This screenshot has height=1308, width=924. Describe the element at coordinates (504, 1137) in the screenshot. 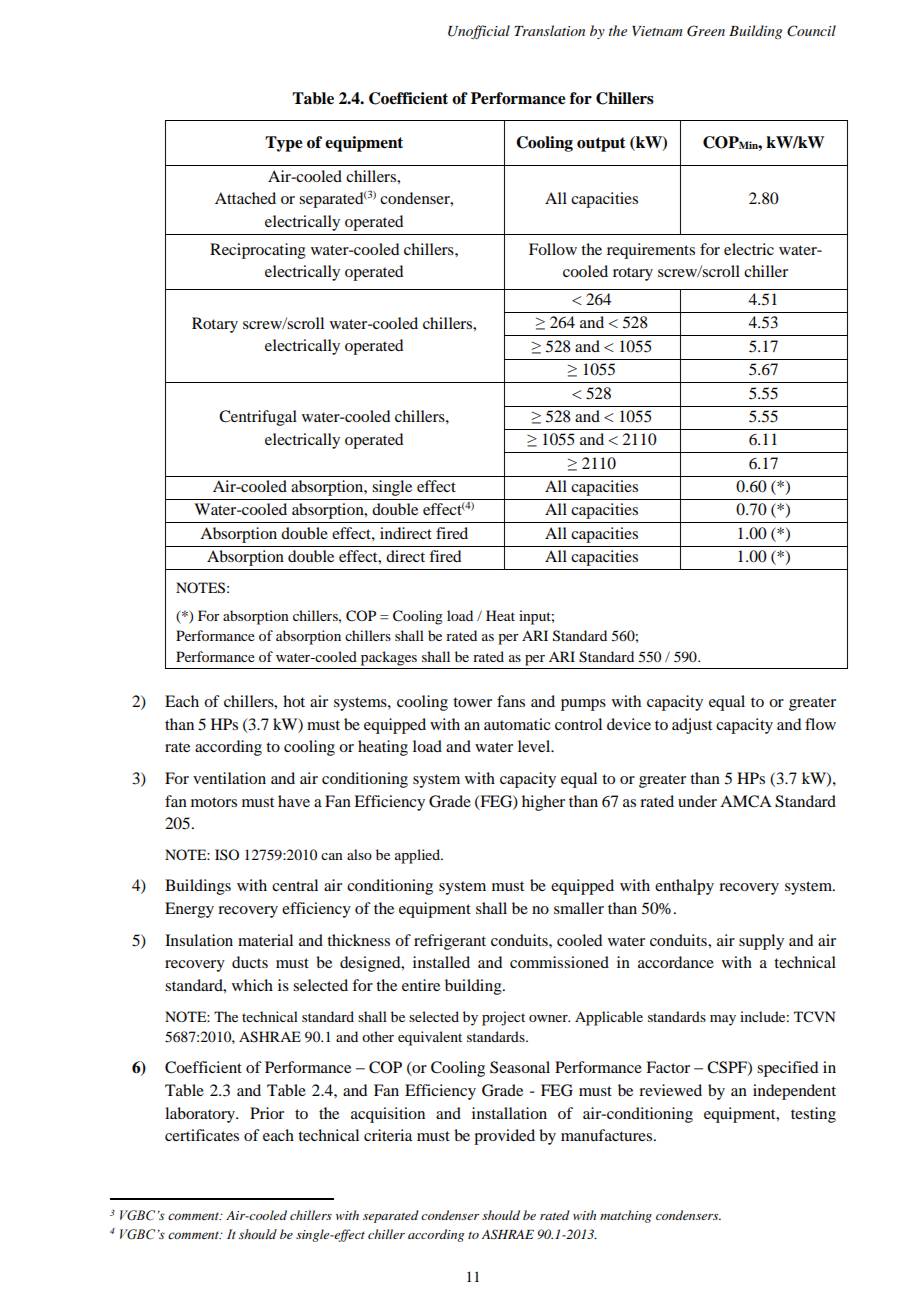

I see `provided` at that location.
